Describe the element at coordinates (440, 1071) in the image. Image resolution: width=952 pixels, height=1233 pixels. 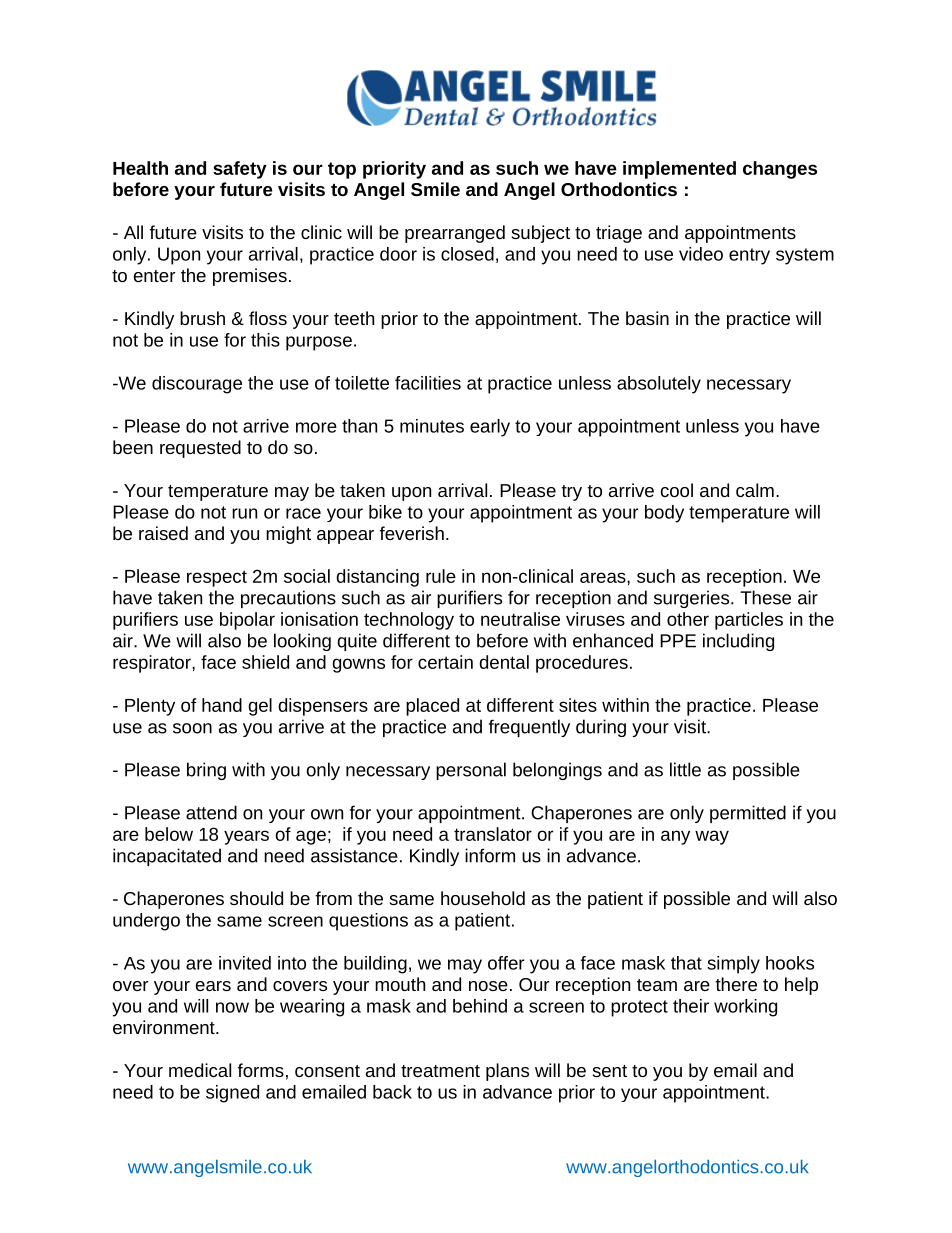
I see `treatment` at that location.
